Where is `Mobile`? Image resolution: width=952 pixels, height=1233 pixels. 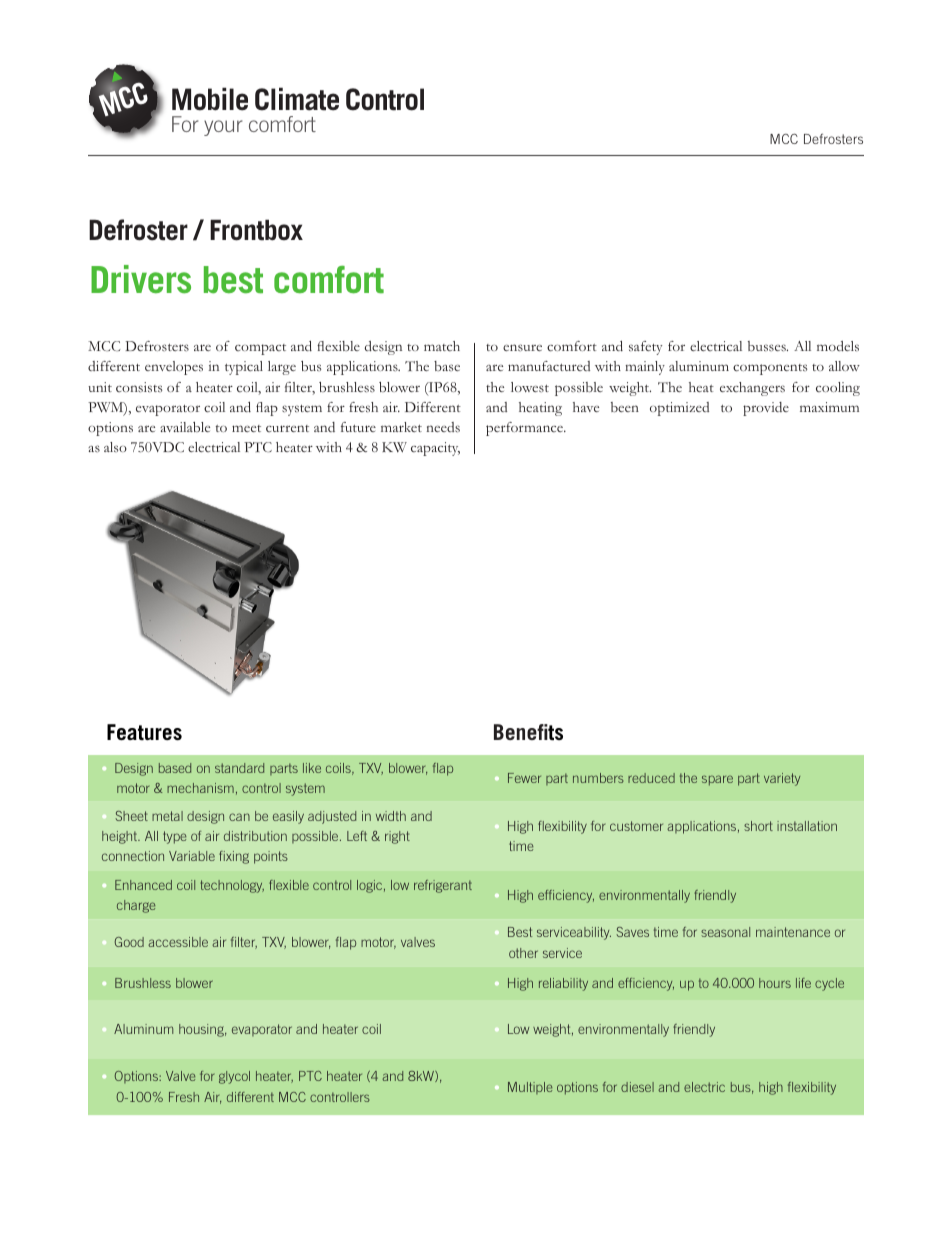
Mobile is located at coordinates (210, 99).
